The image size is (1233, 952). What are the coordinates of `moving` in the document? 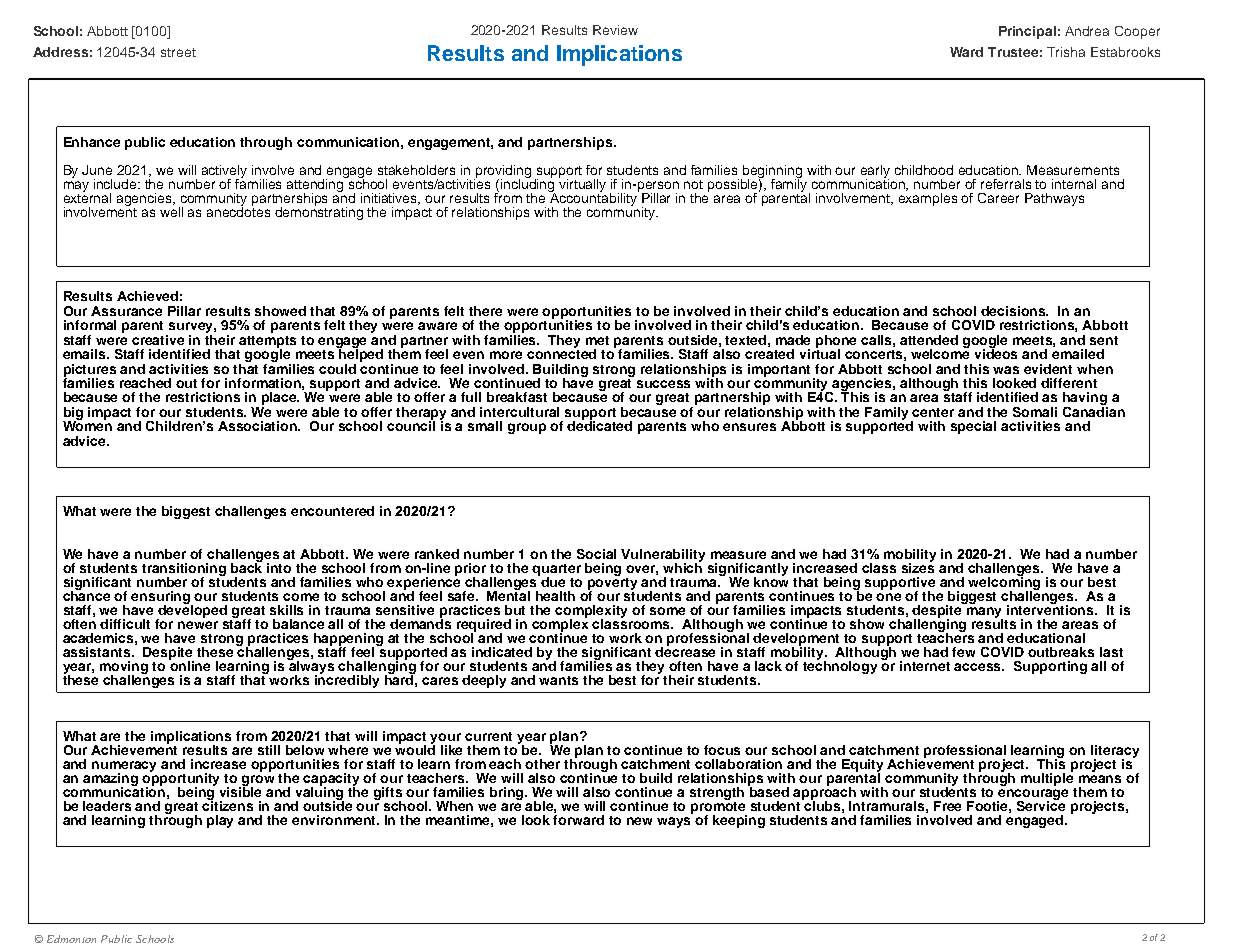 It's located at (124, 669).
